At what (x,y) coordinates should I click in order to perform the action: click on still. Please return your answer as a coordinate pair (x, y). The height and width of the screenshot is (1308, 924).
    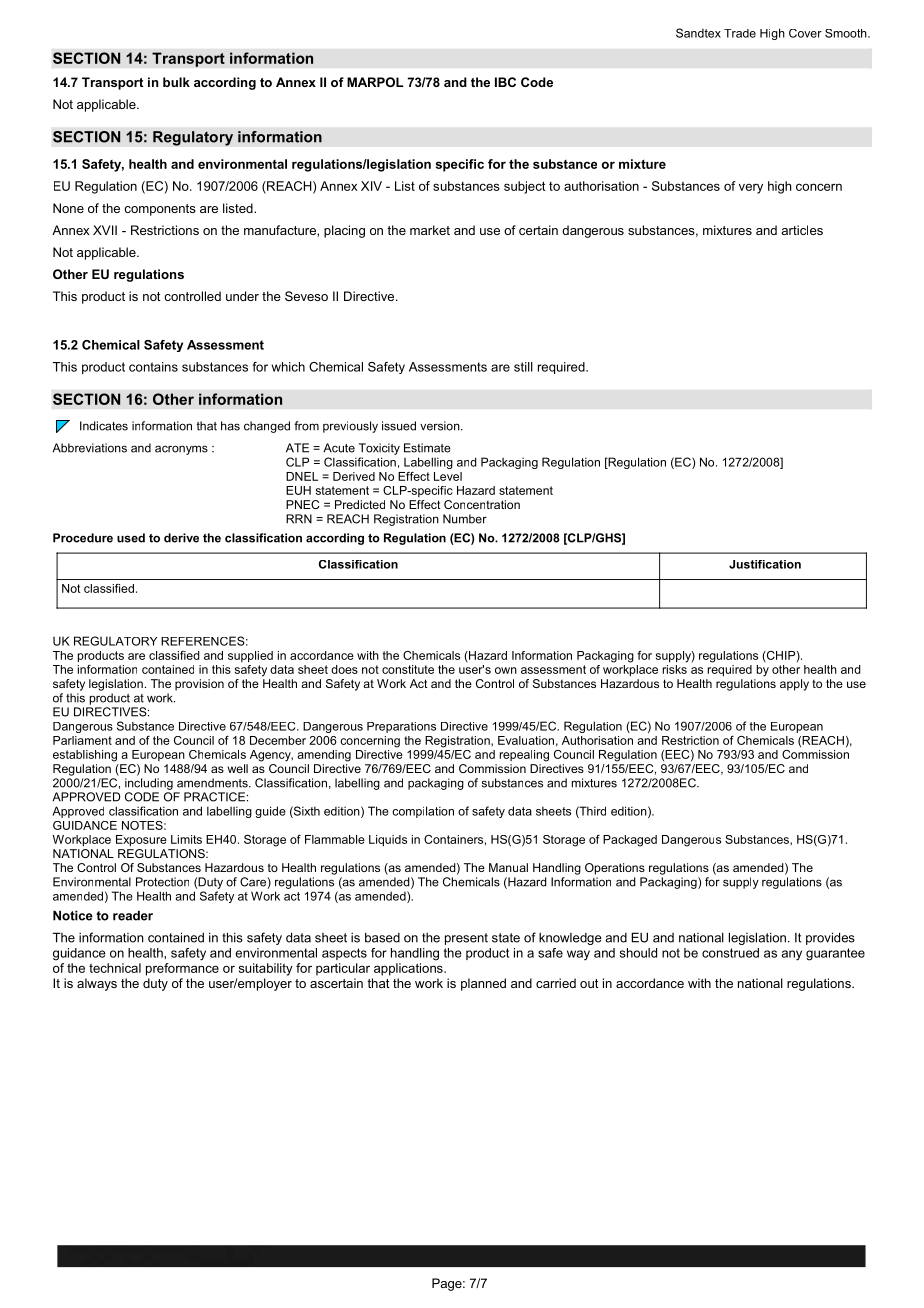
    Looking at the image, I should click on (523, 367).
